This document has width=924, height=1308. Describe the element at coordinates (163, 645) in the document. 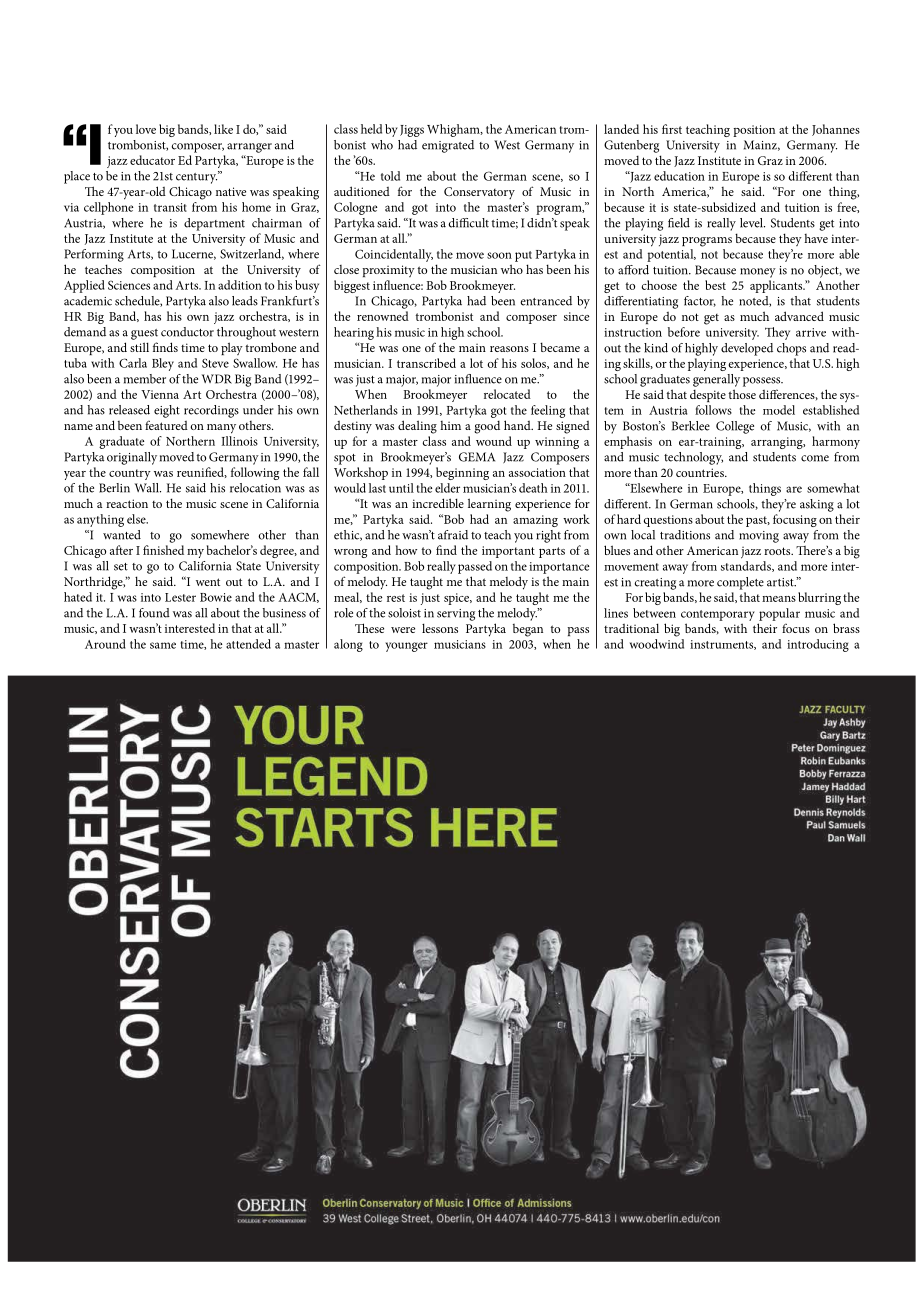

I see `same` at that location.
